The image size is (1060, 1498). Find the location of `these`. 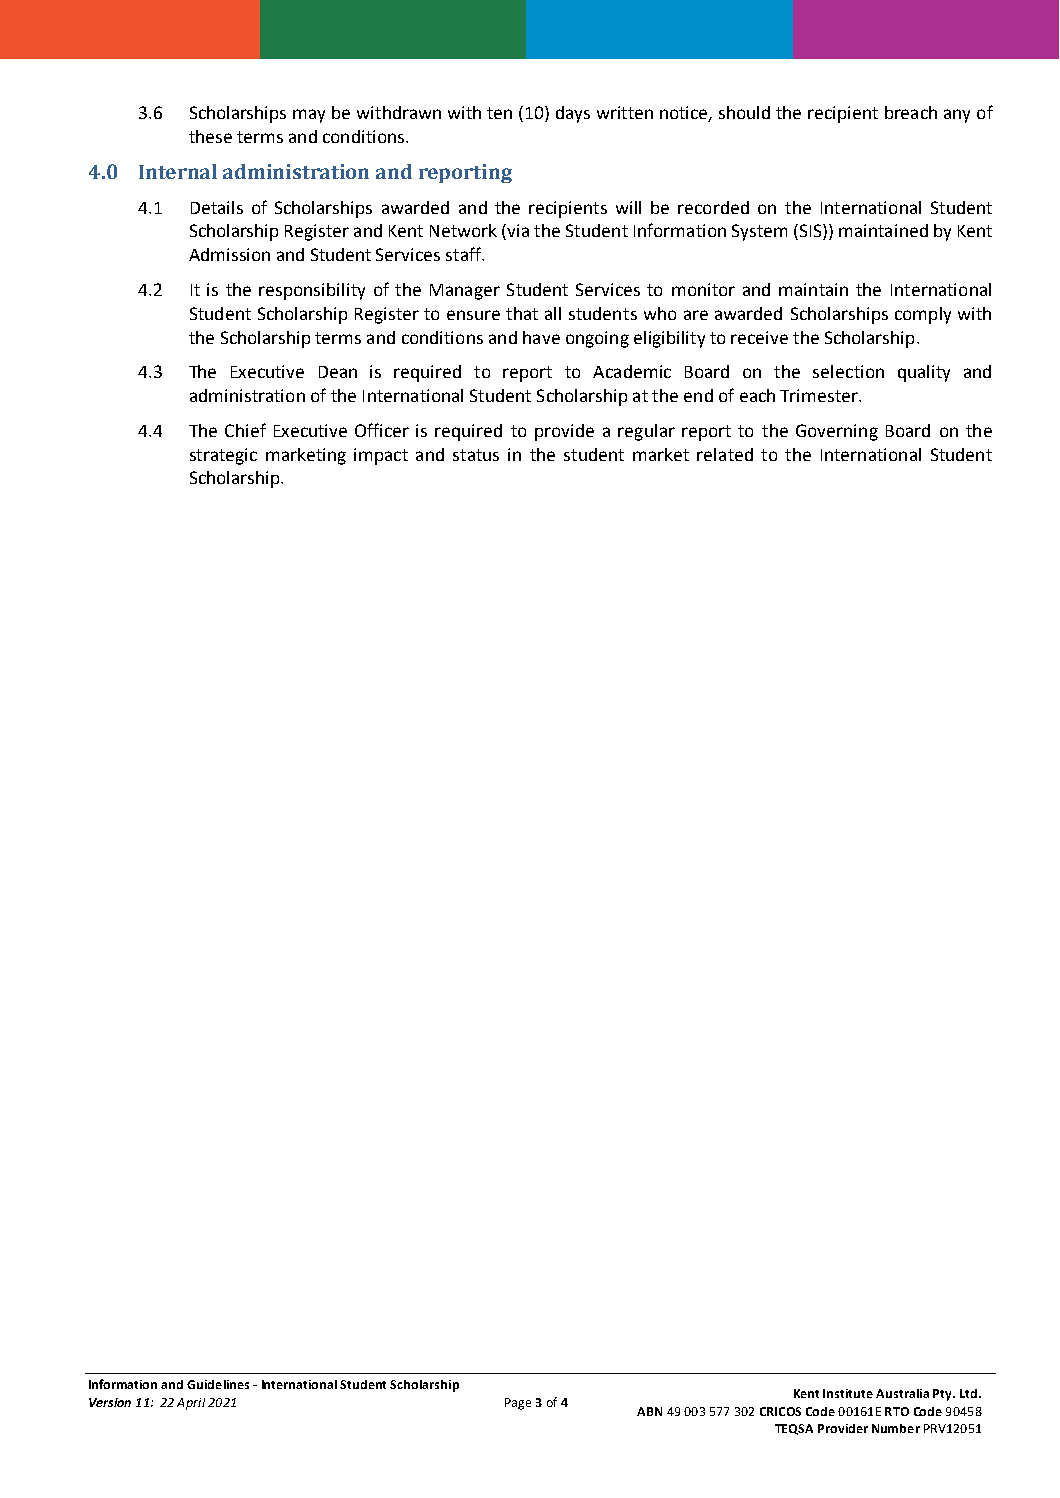

these is located at coordinates (210, 136).
